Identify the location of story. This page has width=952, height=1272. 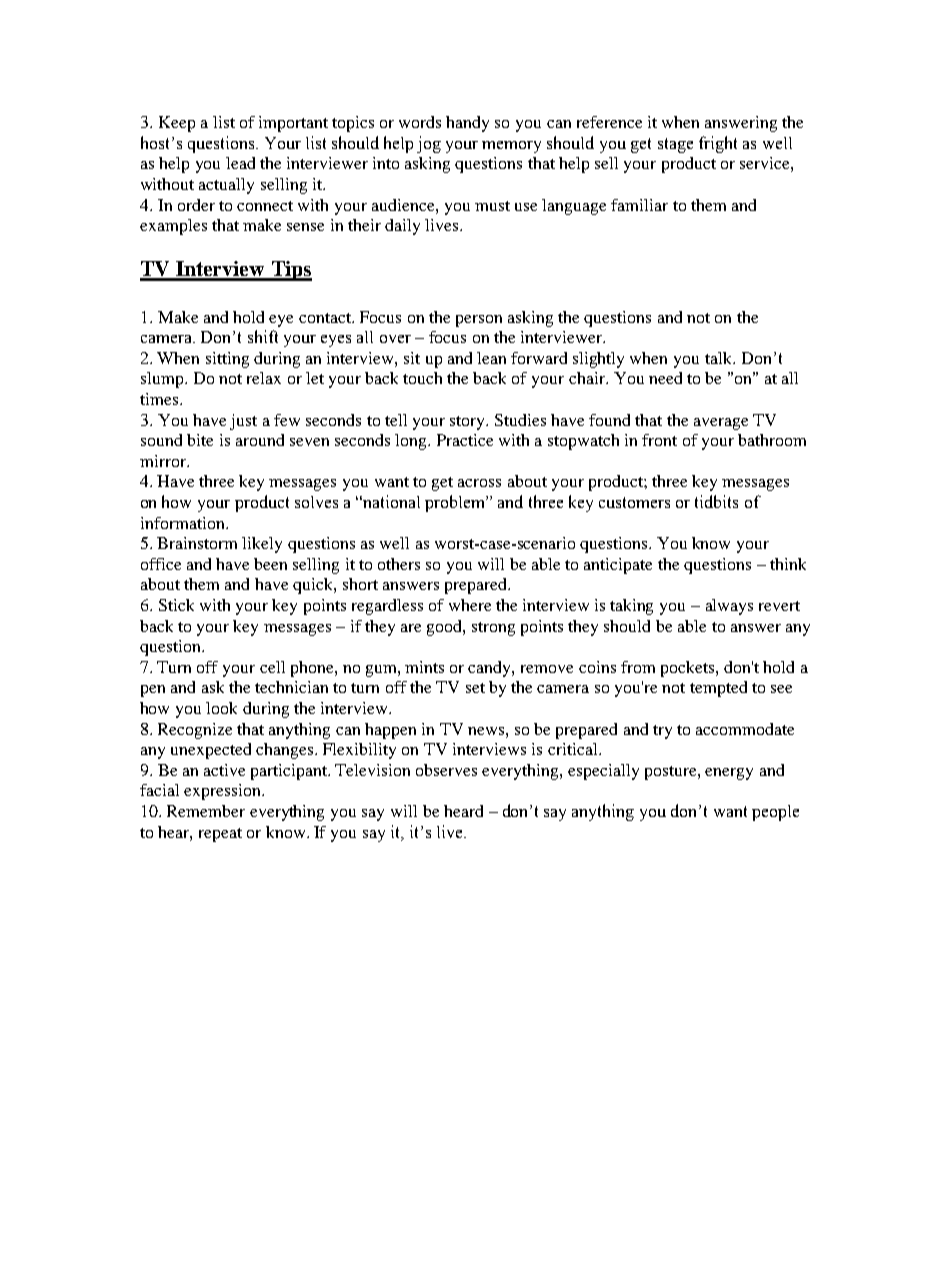
(468, 423).
